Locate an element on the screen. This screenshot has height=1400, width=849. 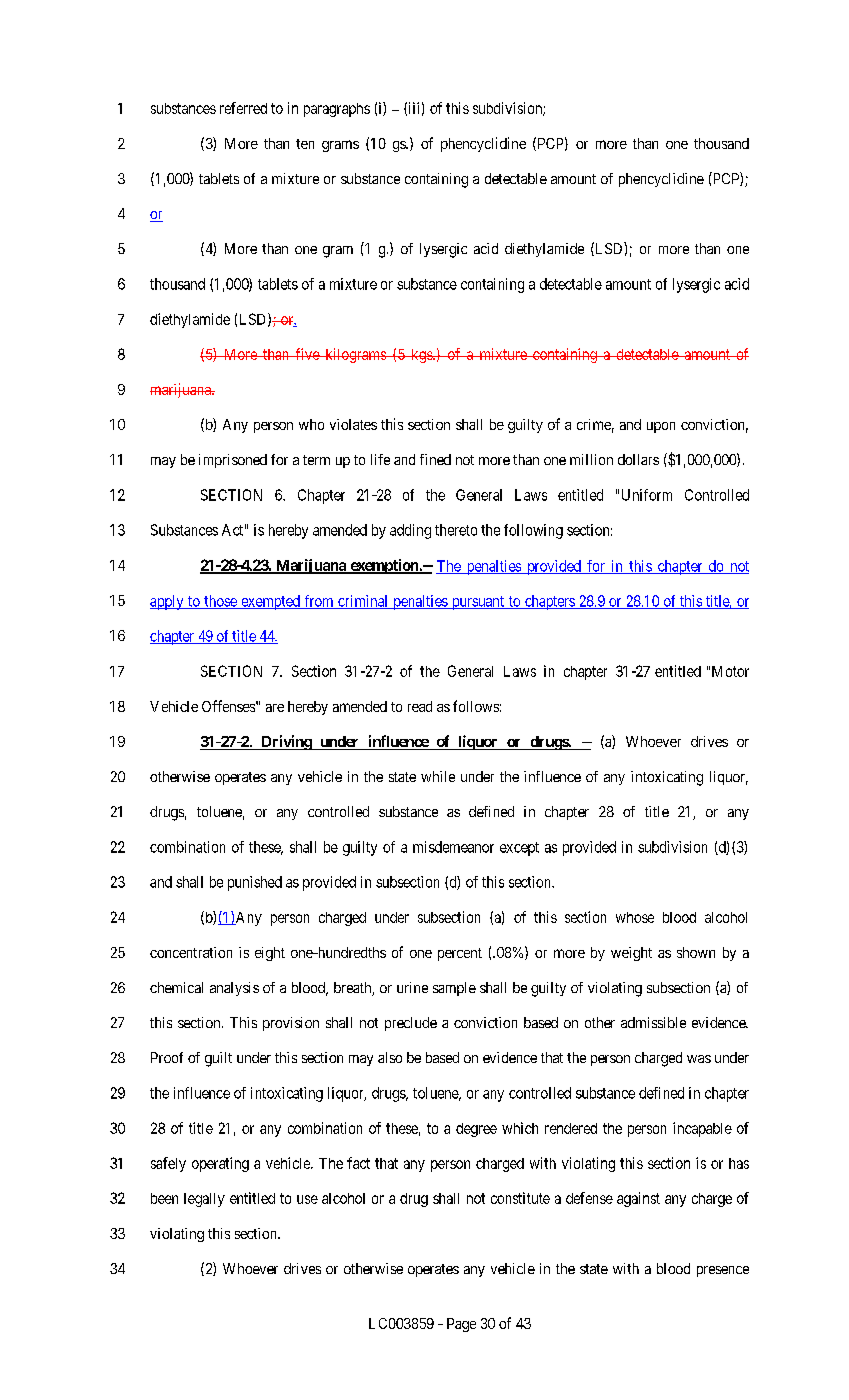
paragraphs is located at coordinates (337, 110).
